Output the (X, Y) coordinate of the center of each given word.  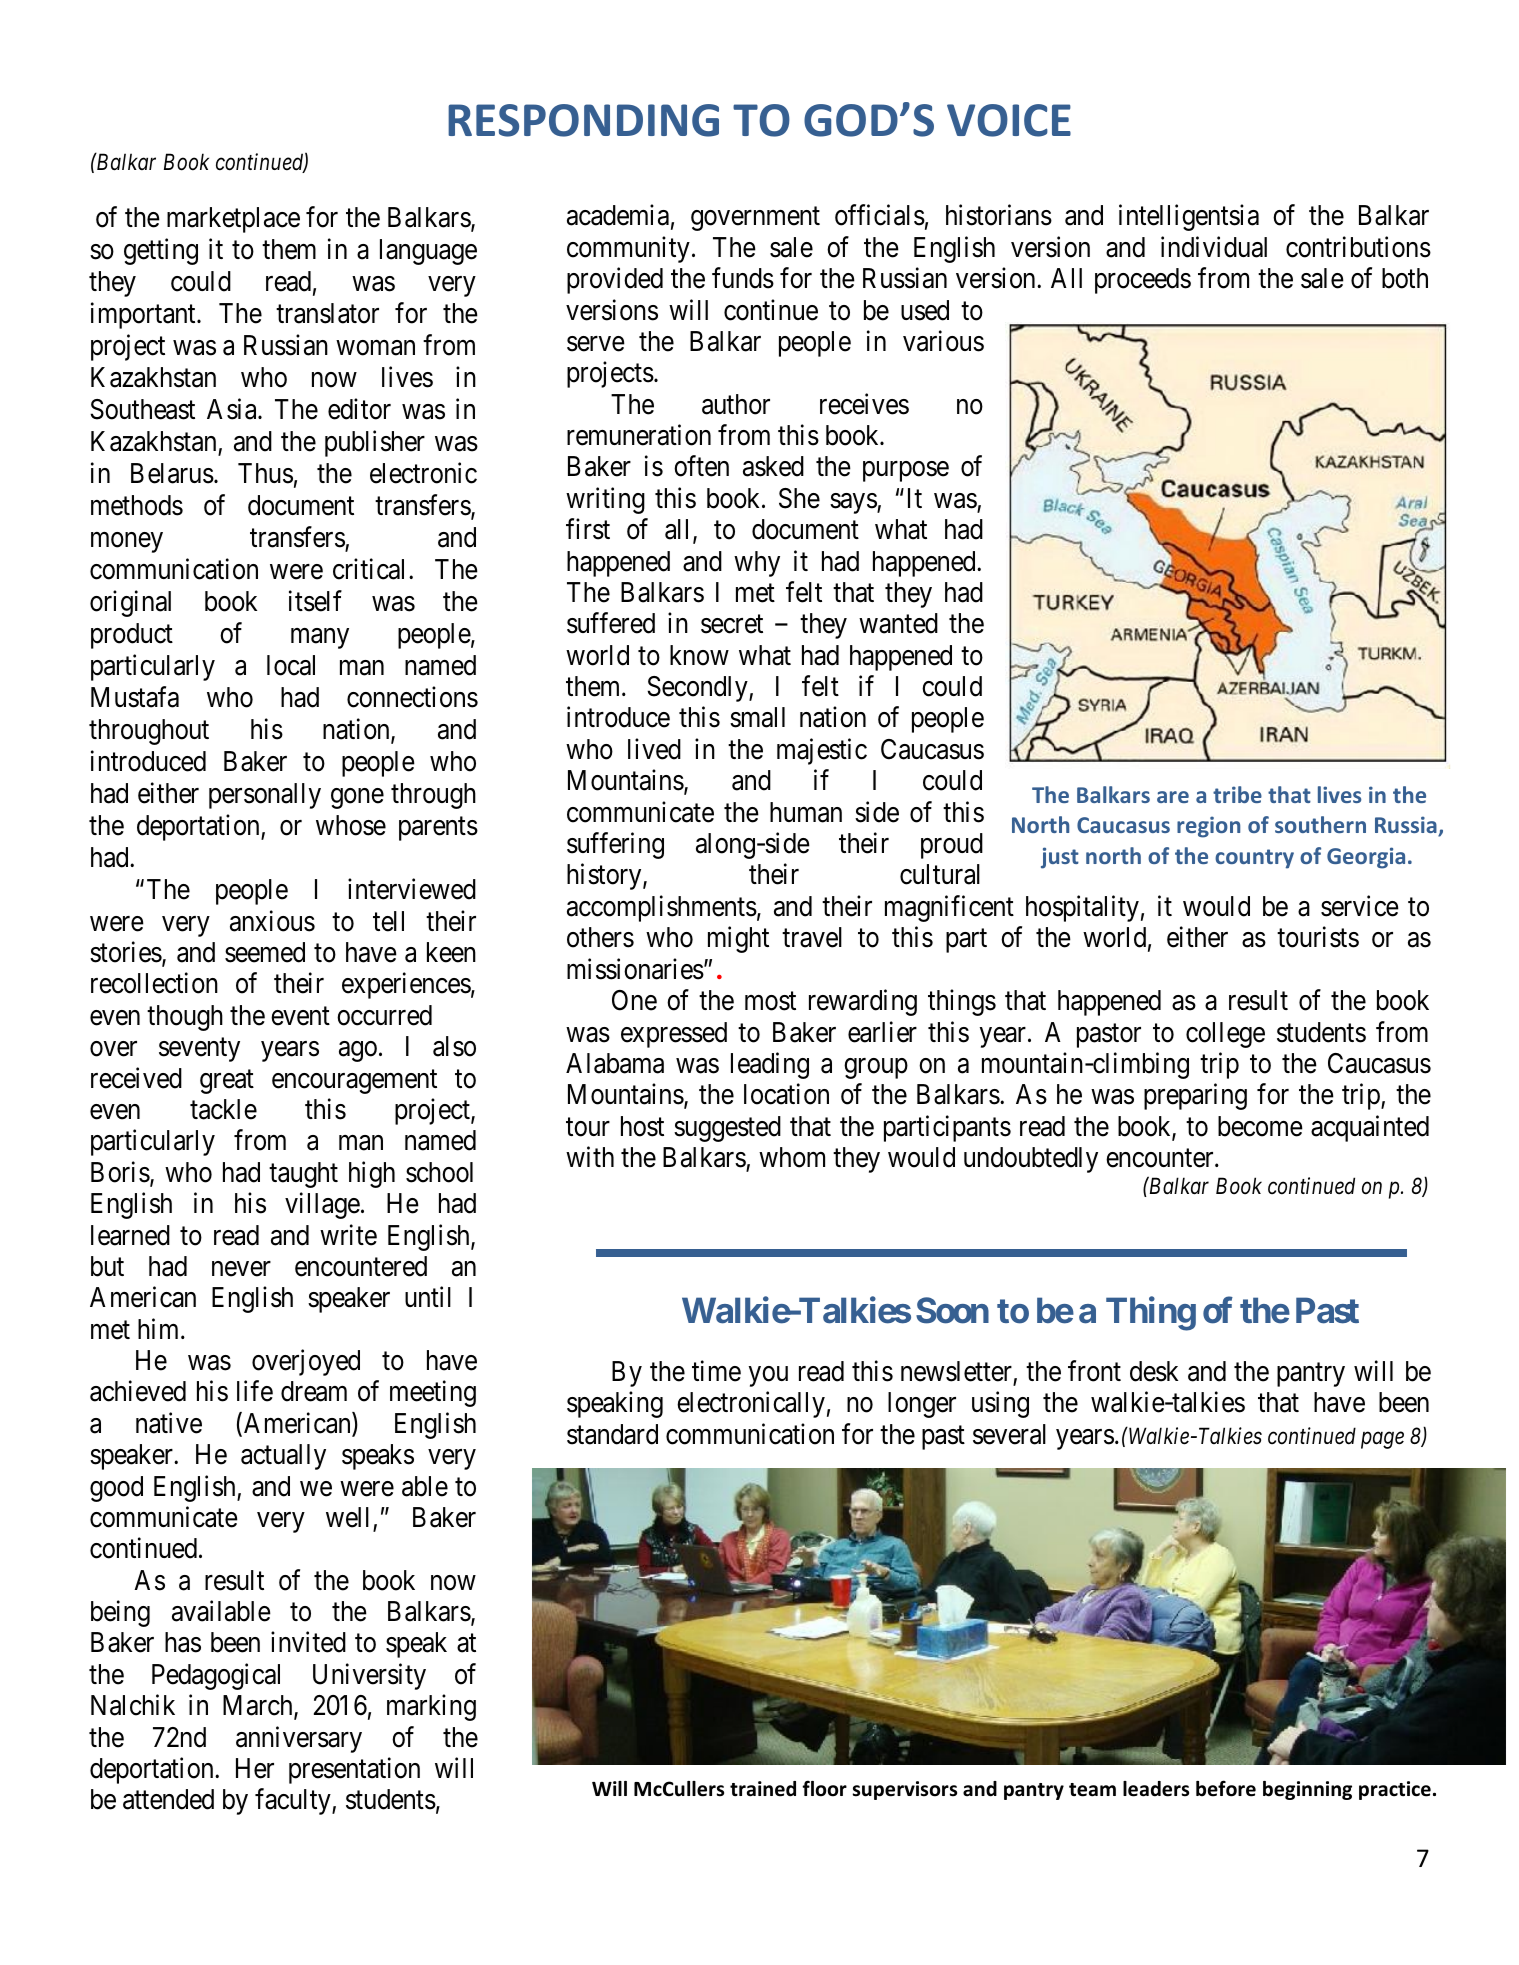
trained (763, 1789)
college (1225, 1035)
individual (1214, 247)
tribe (1237, 794)
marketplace (233, 220)
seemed (265, 952)
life (255, 1391)
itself (315, 601)
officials (880, 215)
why (757, 564)
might (738, 939)
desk (1154, 1371)
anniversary (299, 1739)
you (768, 1376)
